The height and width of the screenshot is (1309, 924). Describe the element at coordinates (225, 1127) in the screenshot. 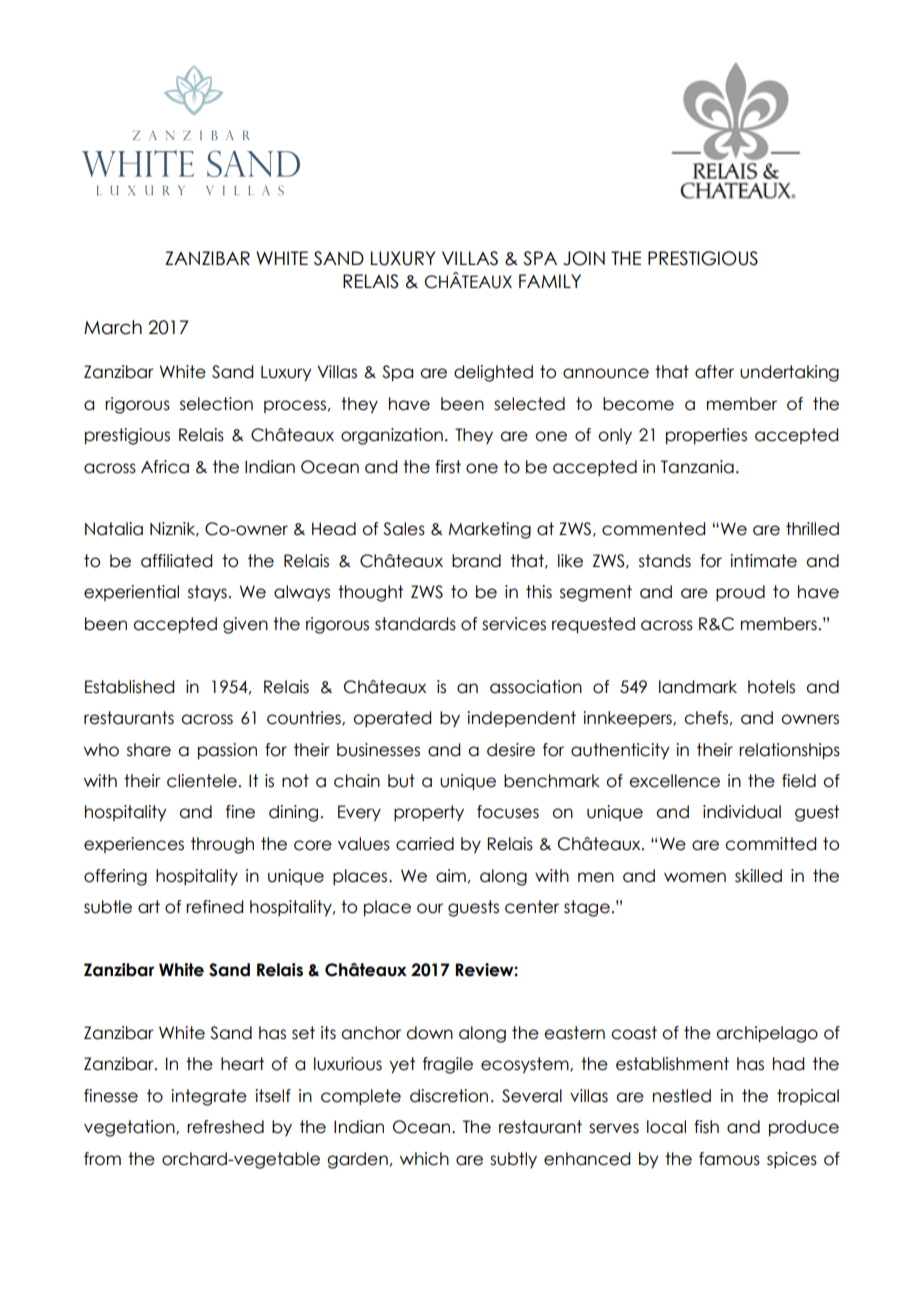

I see `refreshed` at that location.
